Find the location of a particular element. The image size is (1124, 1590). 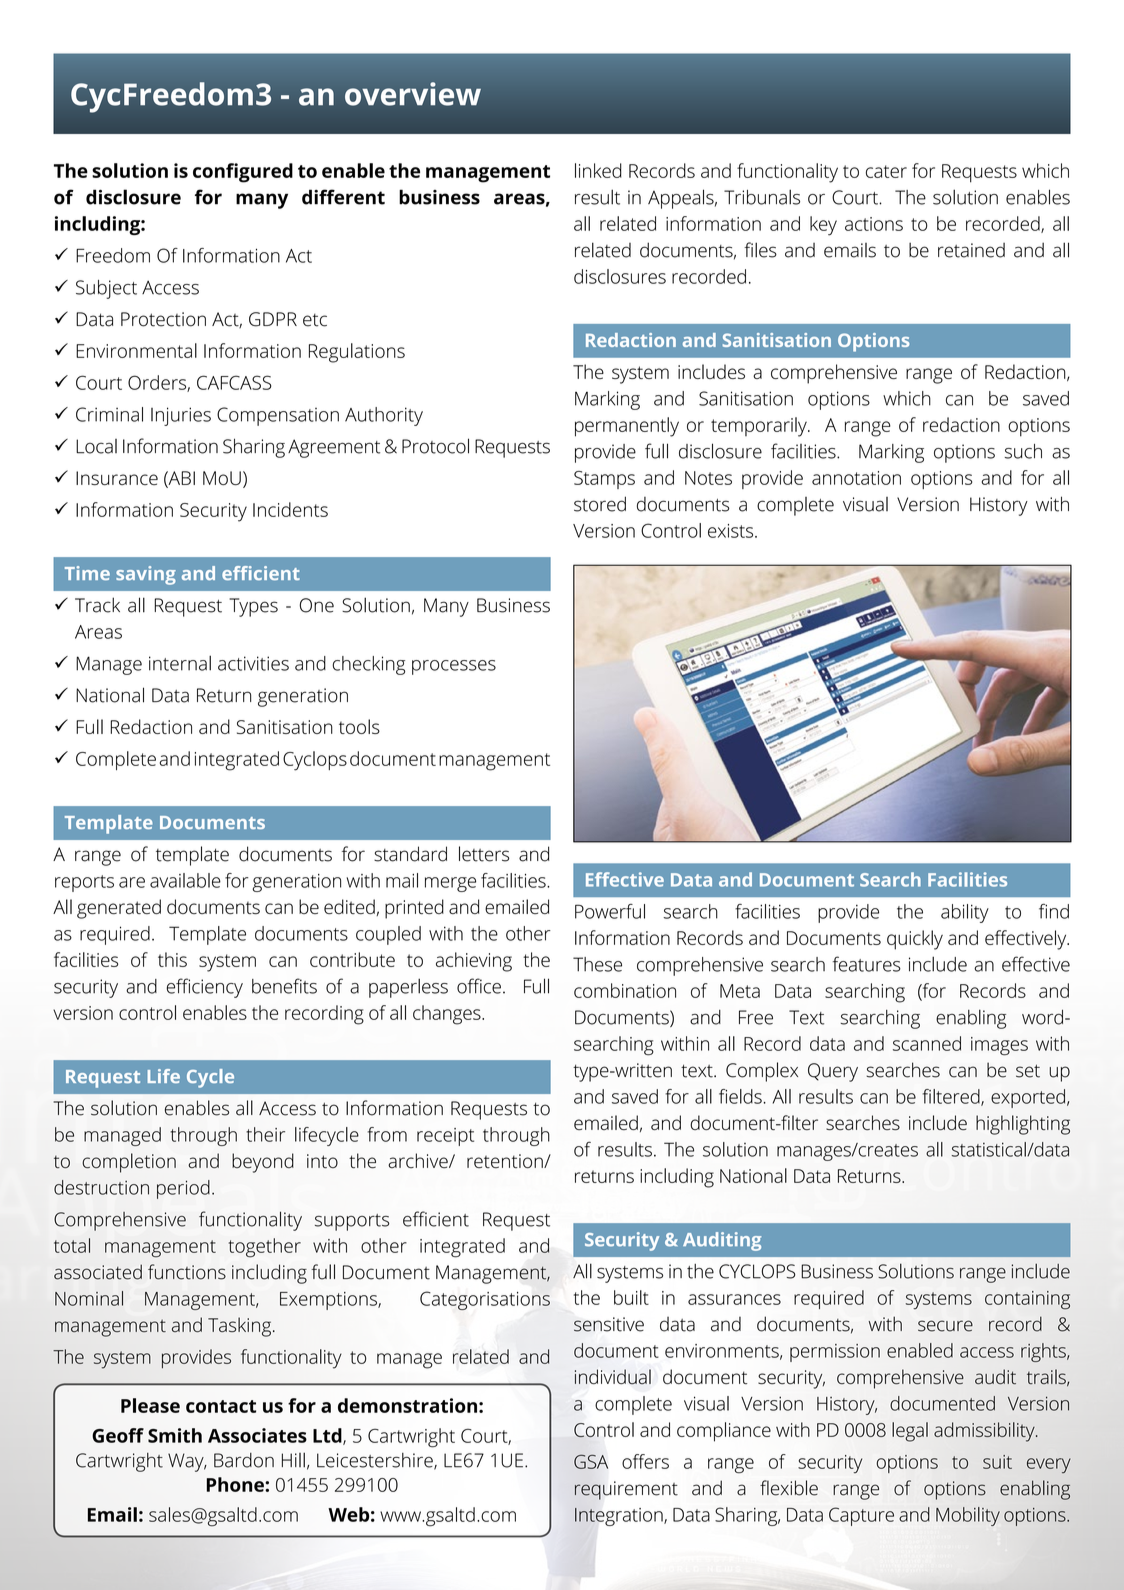

Phone is located at coordinates (236, 1484).
